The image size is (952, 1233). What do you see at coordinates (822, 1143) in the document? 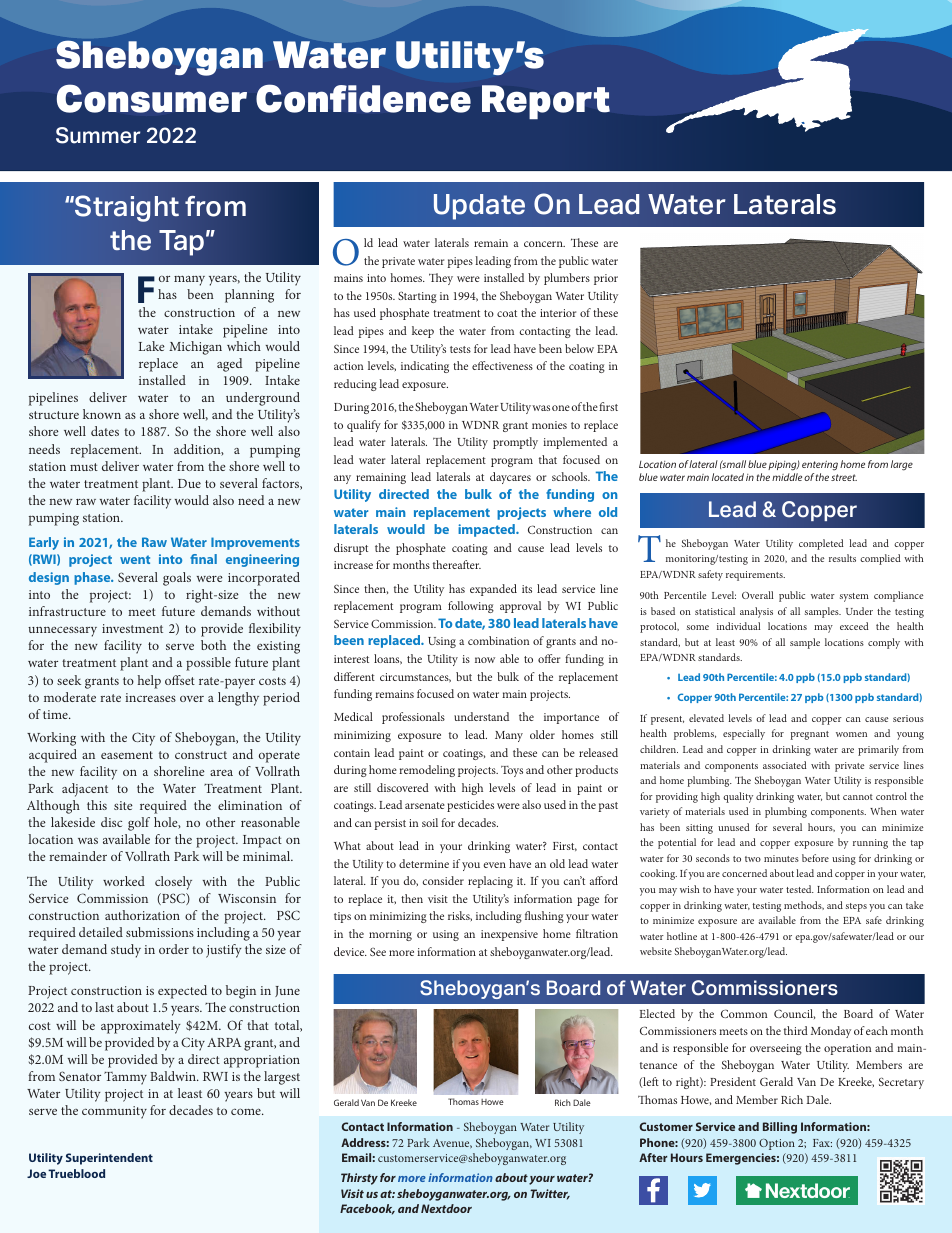
I see `Fax` at bounding box center [822, 1143].
